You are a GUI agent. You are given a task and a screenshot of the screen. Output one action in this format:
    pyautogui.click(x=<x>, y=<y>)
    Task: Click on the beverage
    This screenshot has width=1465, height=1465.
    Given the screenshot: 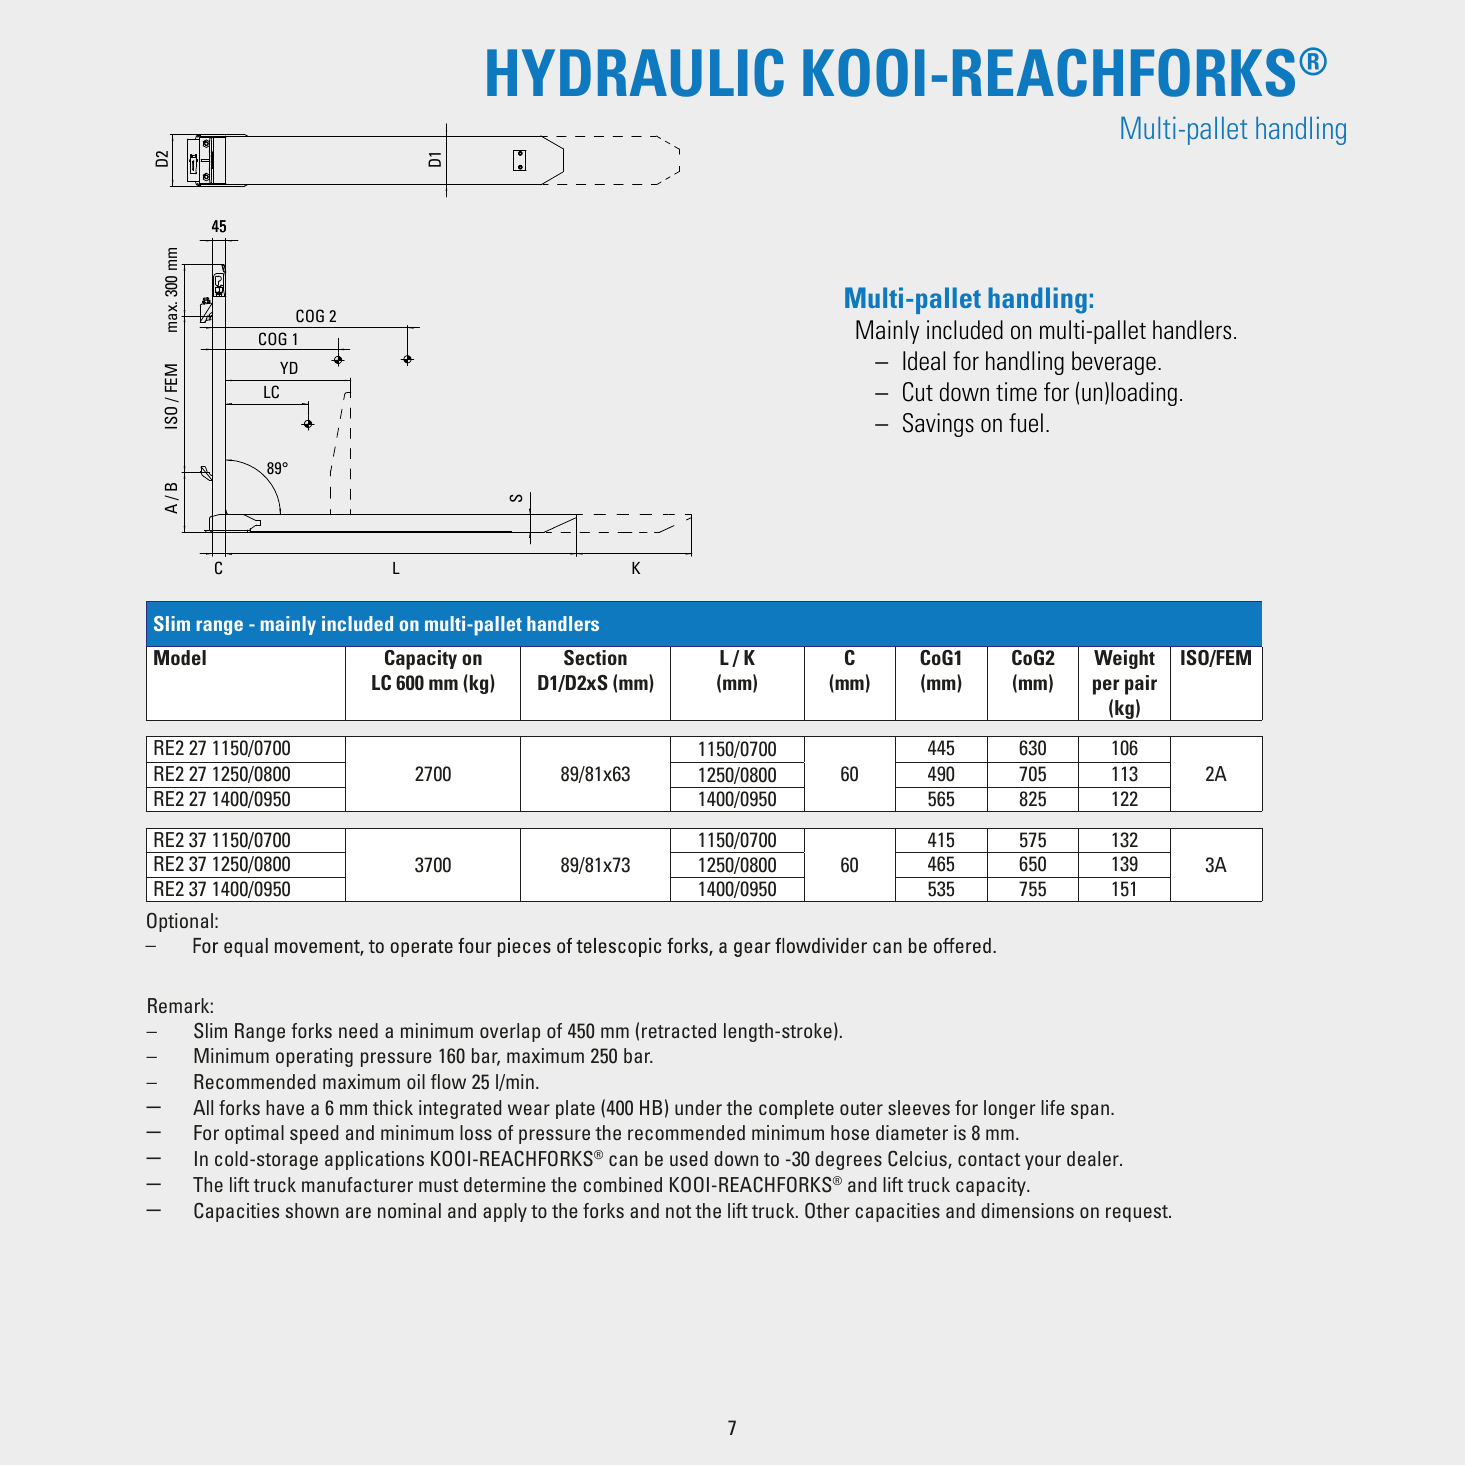 What is the action you would take?
    pyautogui.click(x=1114, y=363)
